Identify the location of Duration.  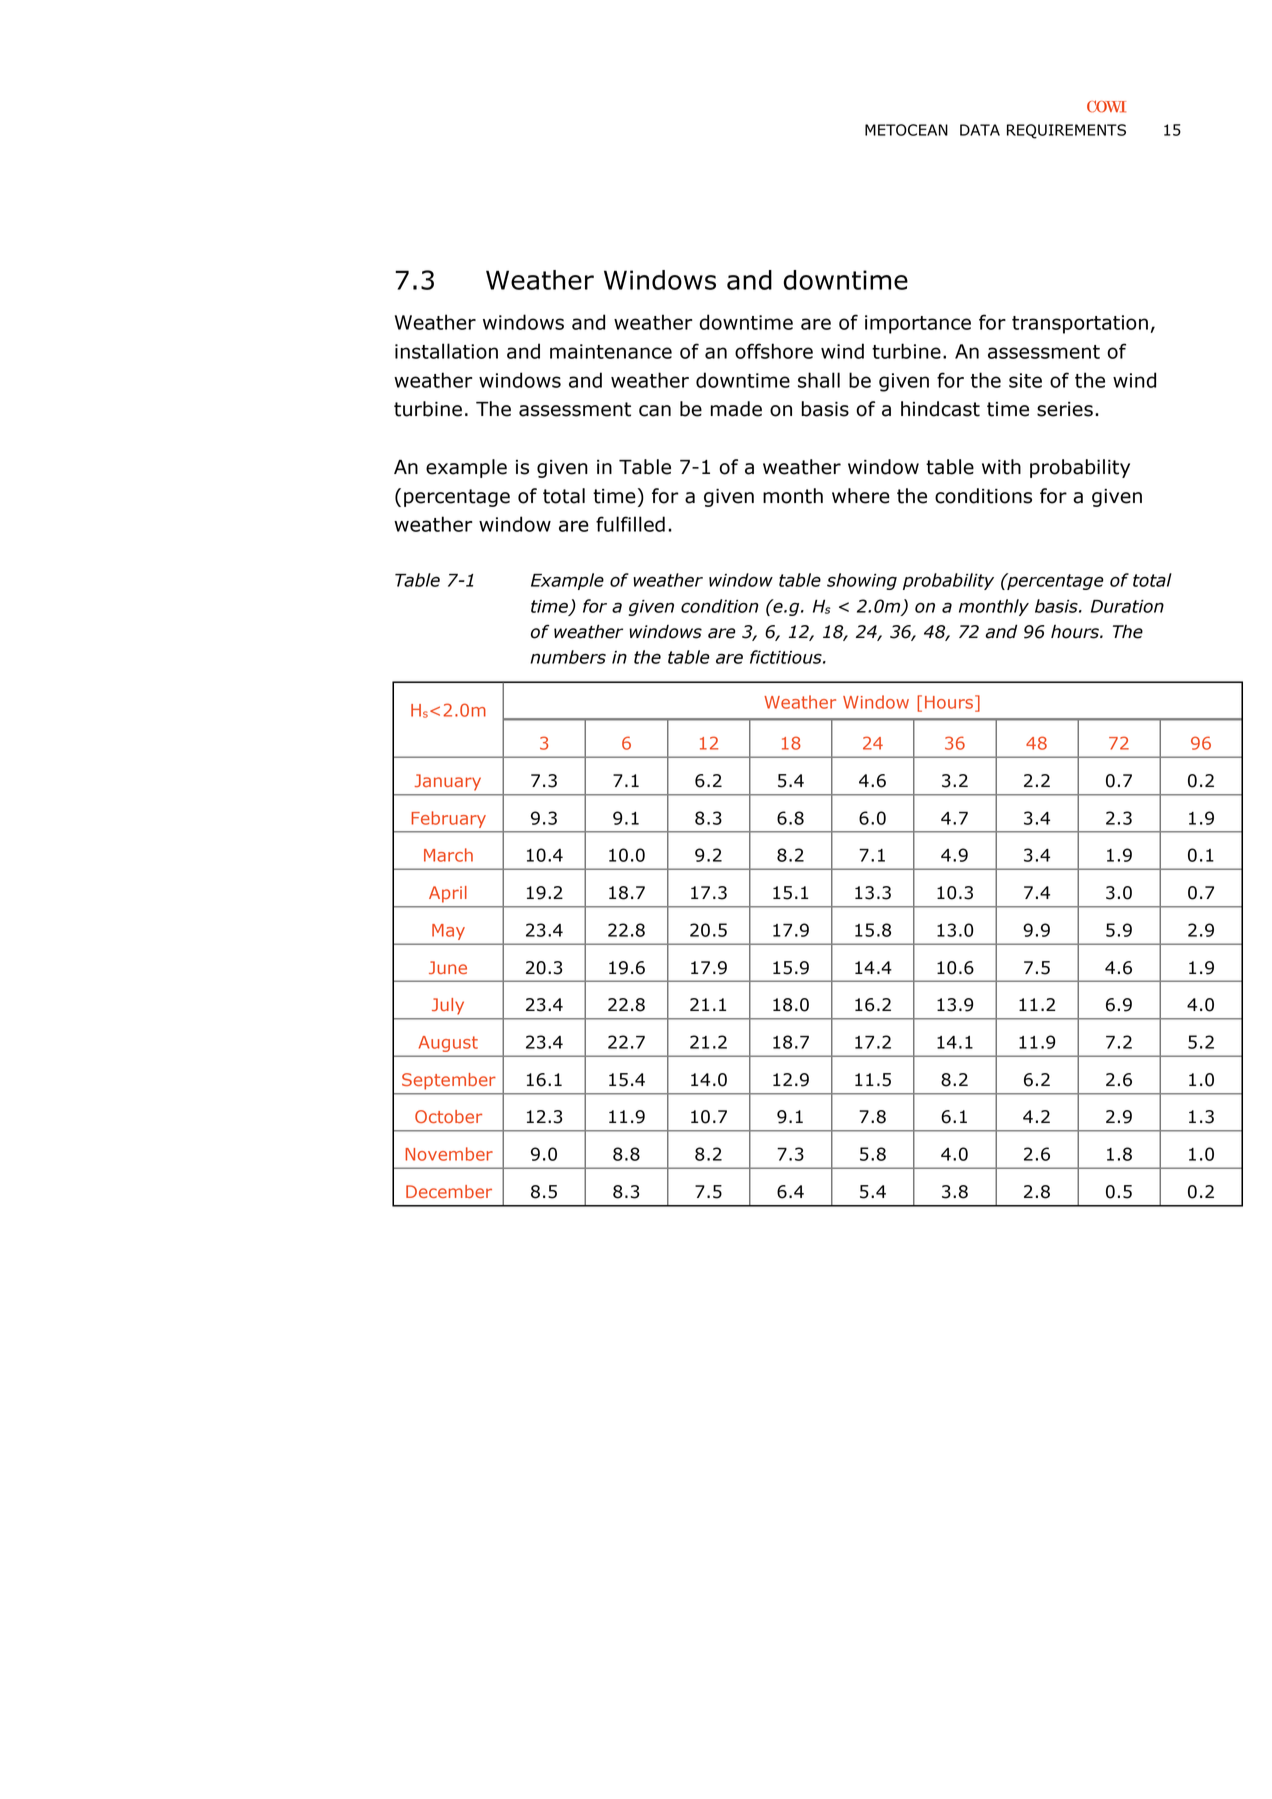
(1127, 606).
